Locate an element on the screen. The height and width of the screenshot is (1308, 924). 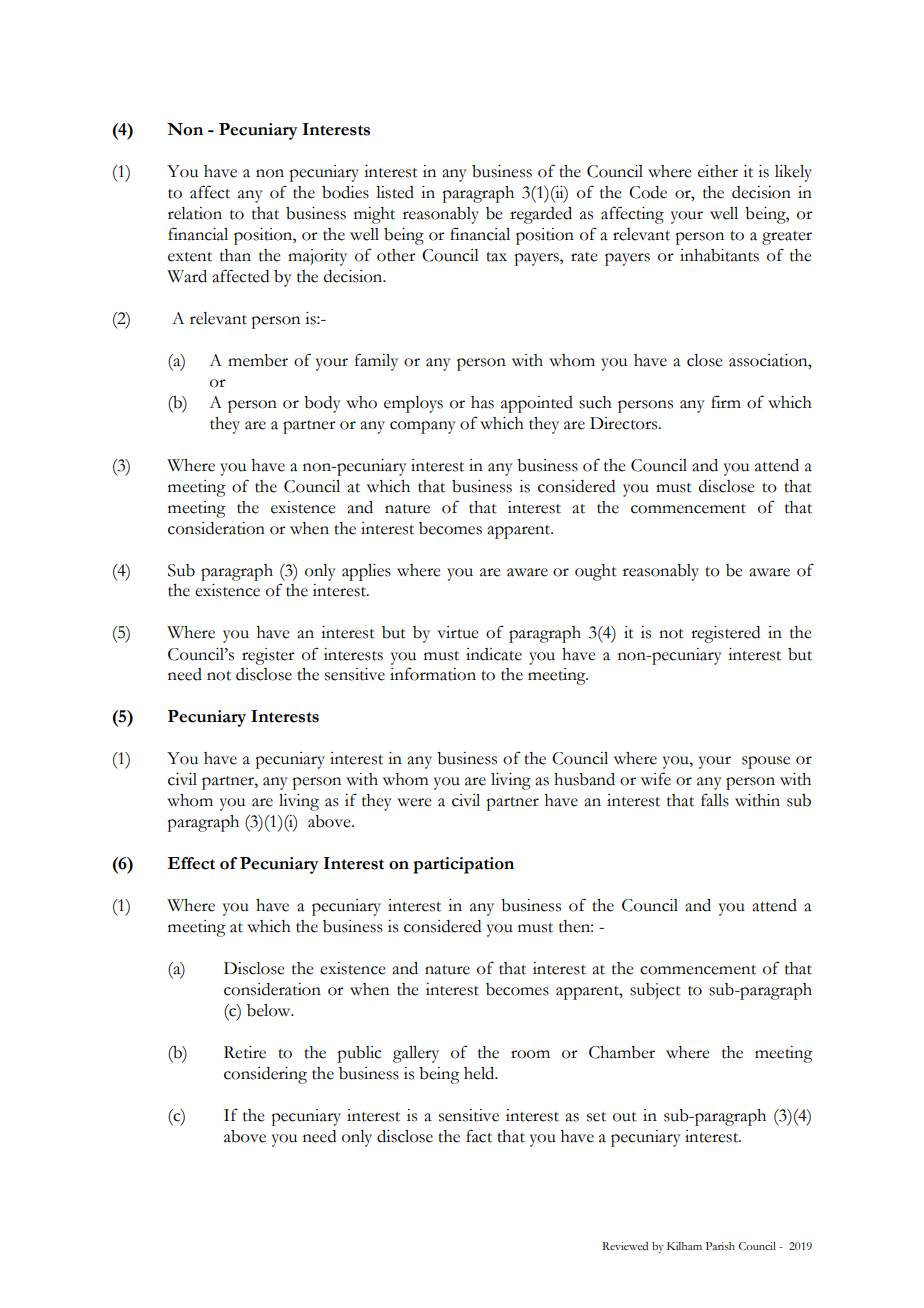
participation is located at coordinates (463, 865).
